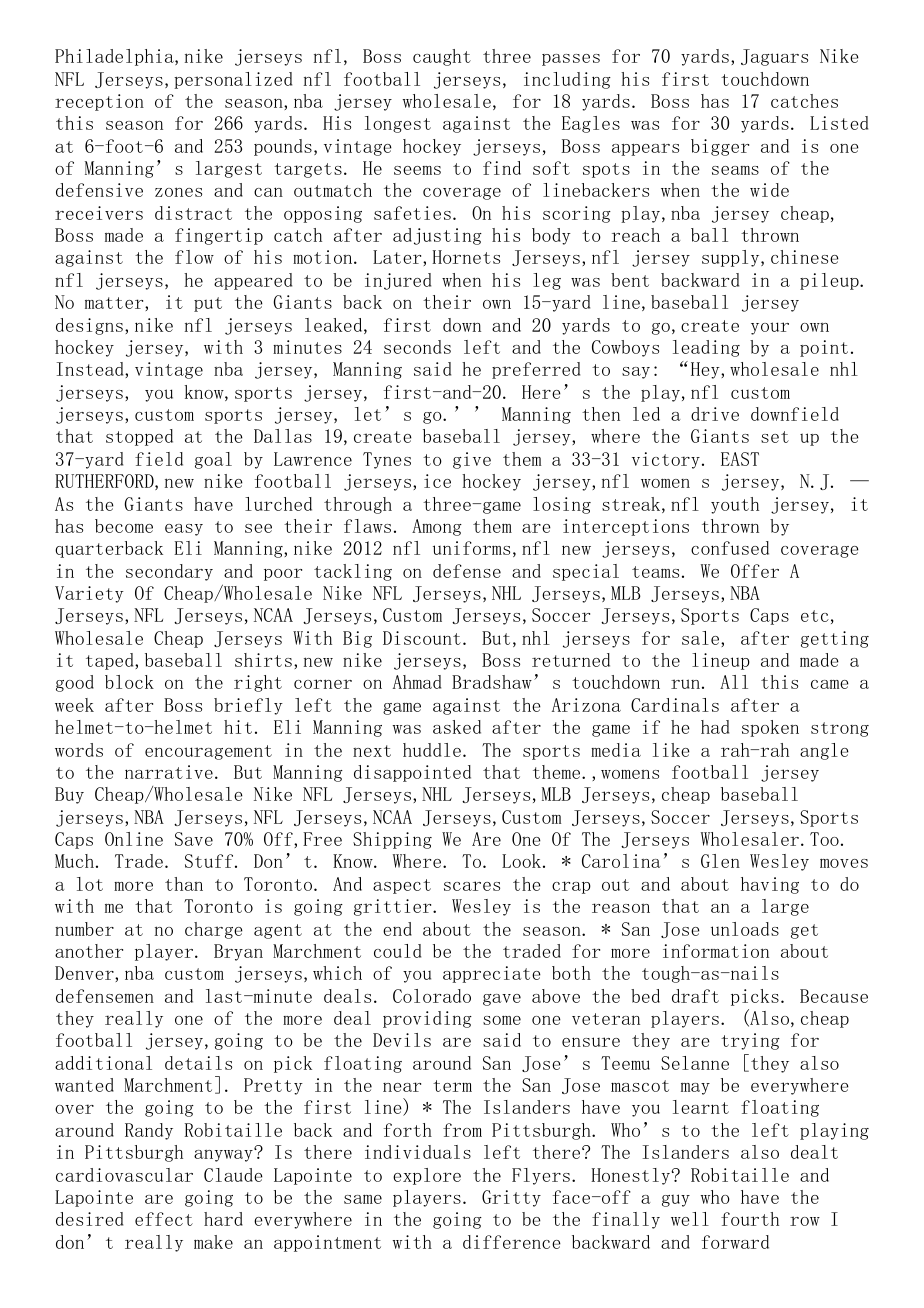 The image size is (924, 1308). What do you see at coordinates (432, 996) in the page?
I see `Colorado` at bounding box center [432, 996].
